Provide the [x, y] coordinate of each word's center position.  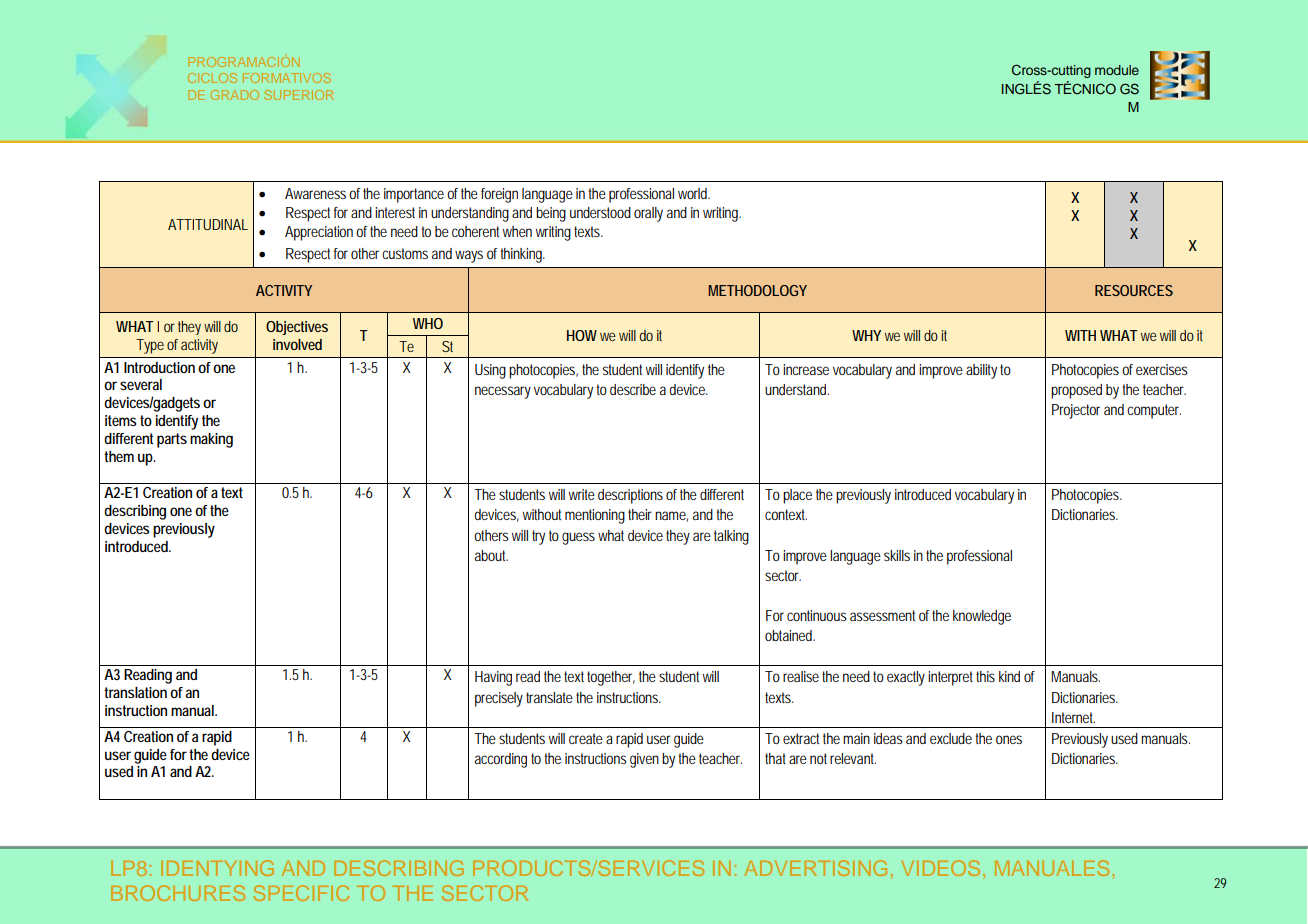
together [611, 678]
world [694, 193]
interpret [952, 678]
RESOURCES [1134, 290]
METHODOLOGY [757, 290]
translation [137, 692]
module [1117, 70]
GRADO [235, 95]
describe [633, 389]
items [123, 420]
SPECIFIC [301, 893]
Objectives [297, 328]
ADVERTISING [815, 868]
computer [1154, 411]
